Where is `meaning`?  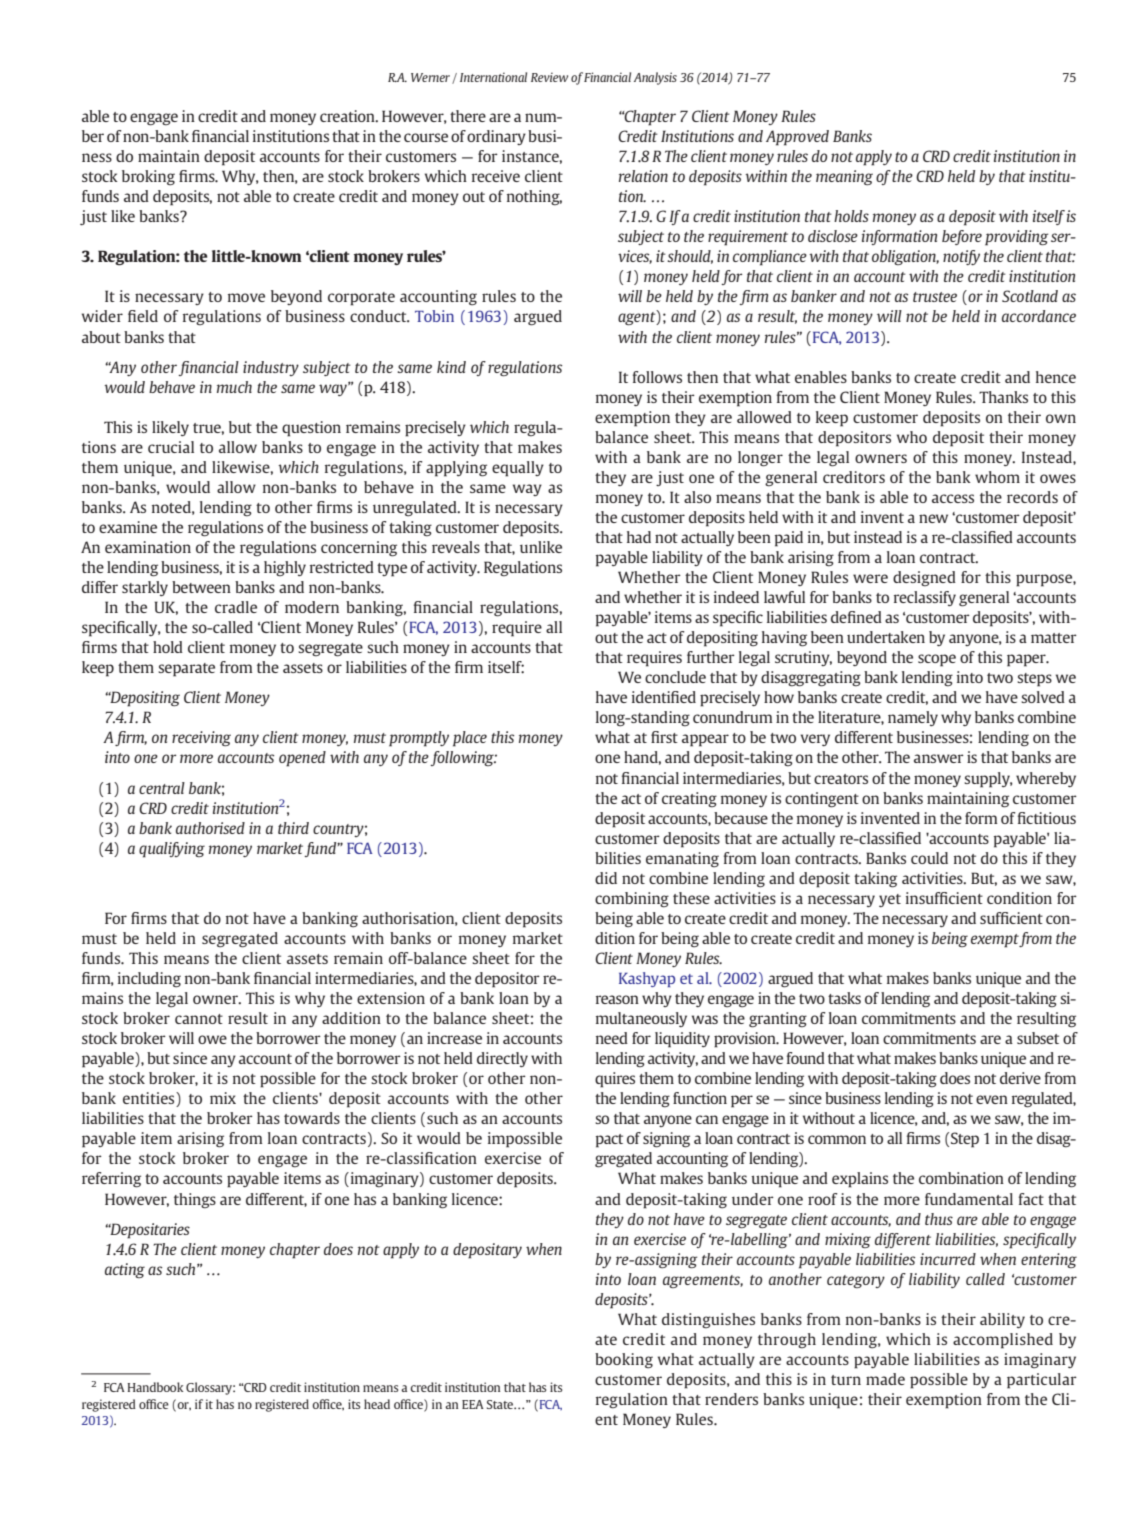
meaning is located at coordinates (844, 177).
